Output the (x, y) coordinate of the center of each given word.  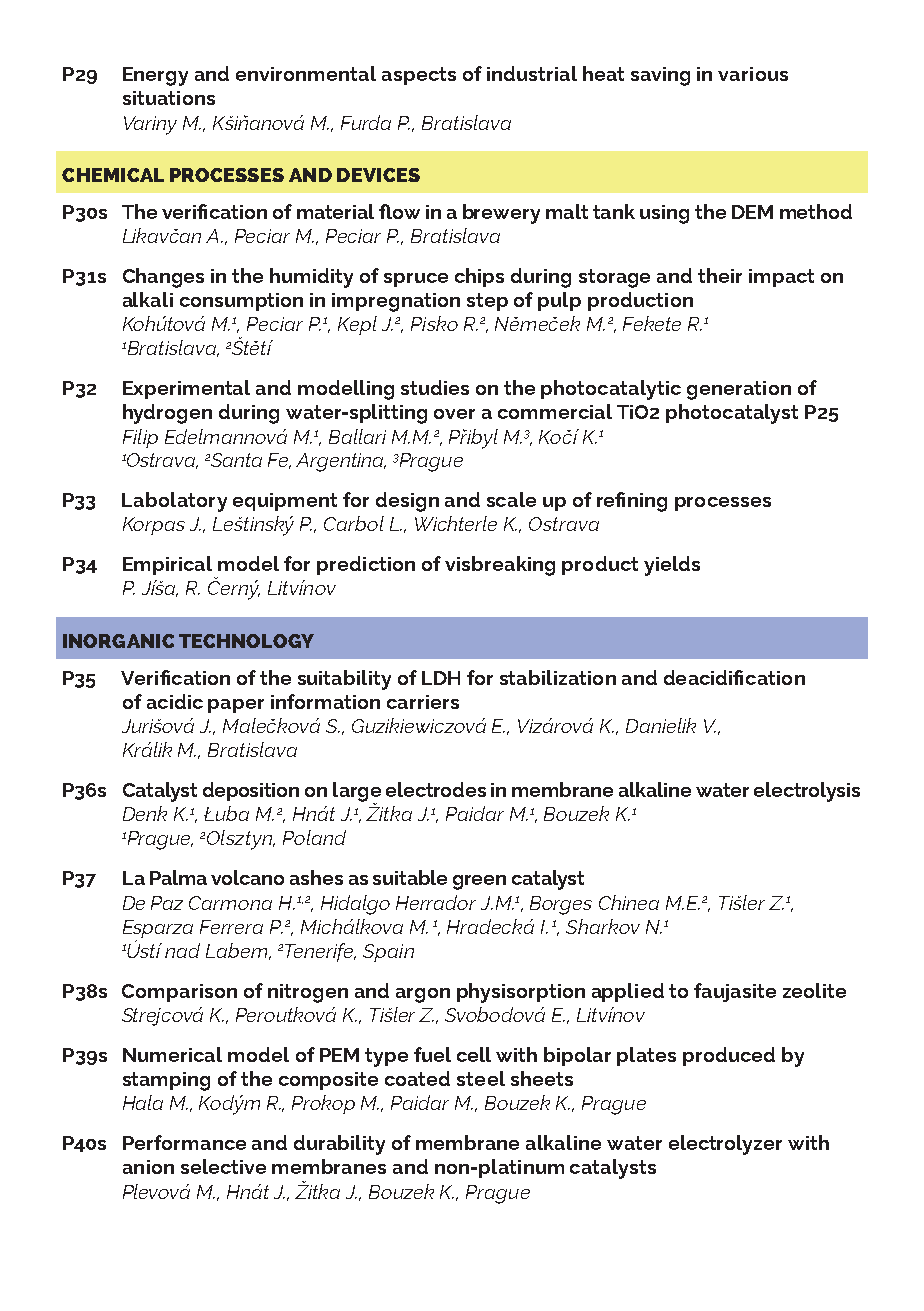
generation (739, 390)
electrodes (436, 789)
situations (169, 98)
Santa (236, 460)
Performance (184, 1142)
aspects (419, 76)
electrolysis (807, 792)
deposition (251, 791)
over (454, 414)
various (753, 74)
